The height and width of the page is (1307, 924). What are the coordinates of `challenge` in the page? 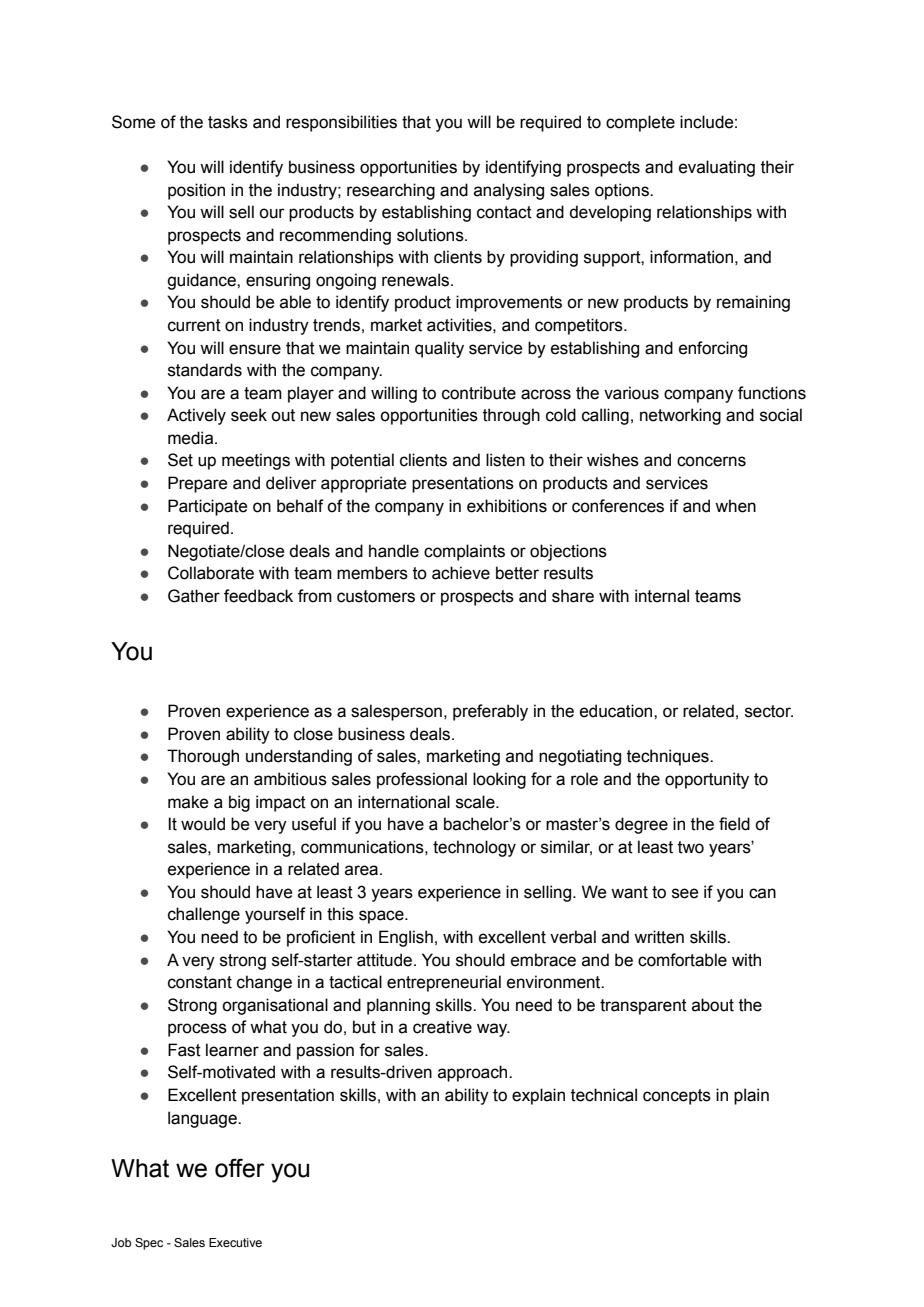 It's located at (204, 915).
